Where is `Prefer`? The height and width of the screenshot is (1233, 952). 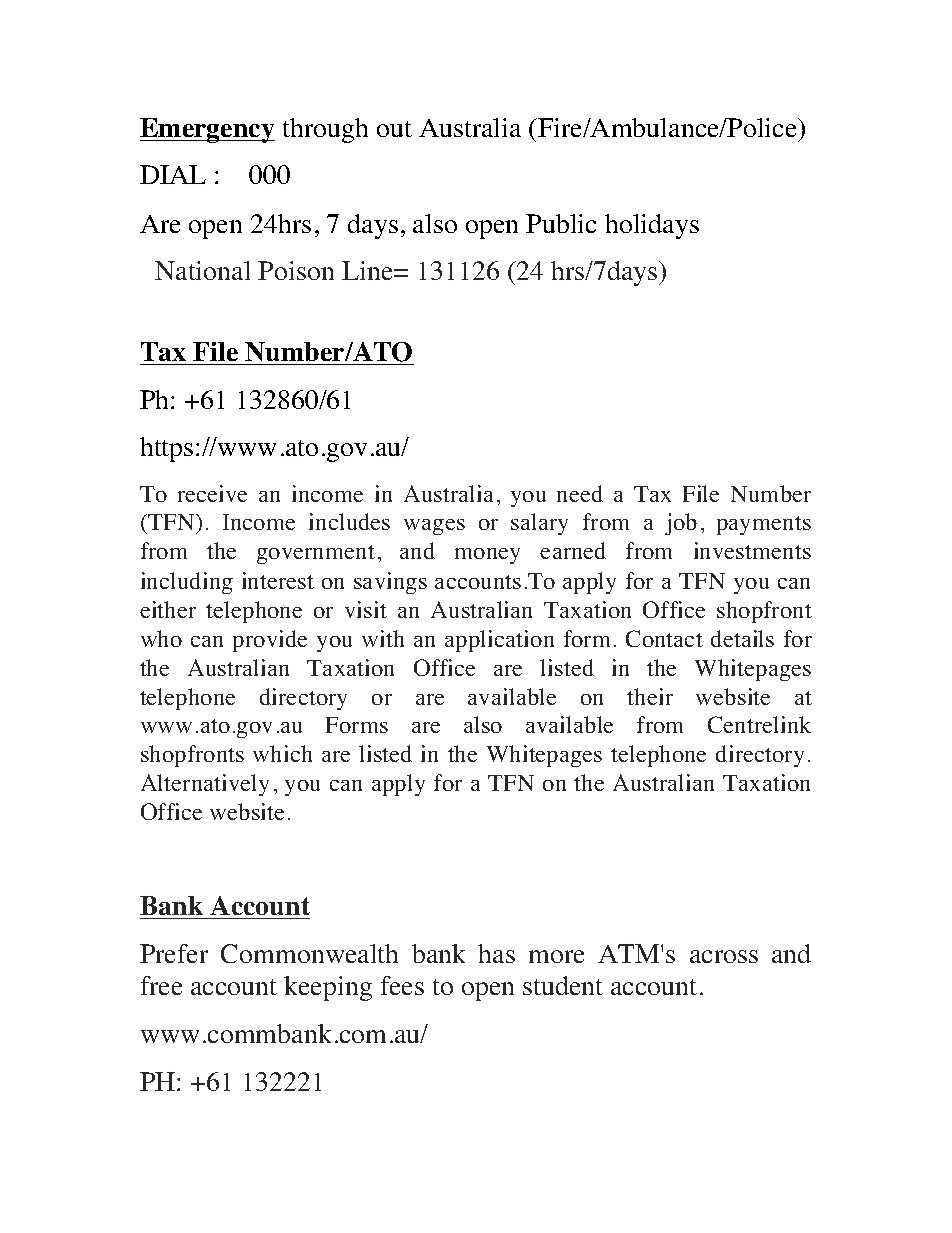
Prefer is located at coordinates (174, 953).
